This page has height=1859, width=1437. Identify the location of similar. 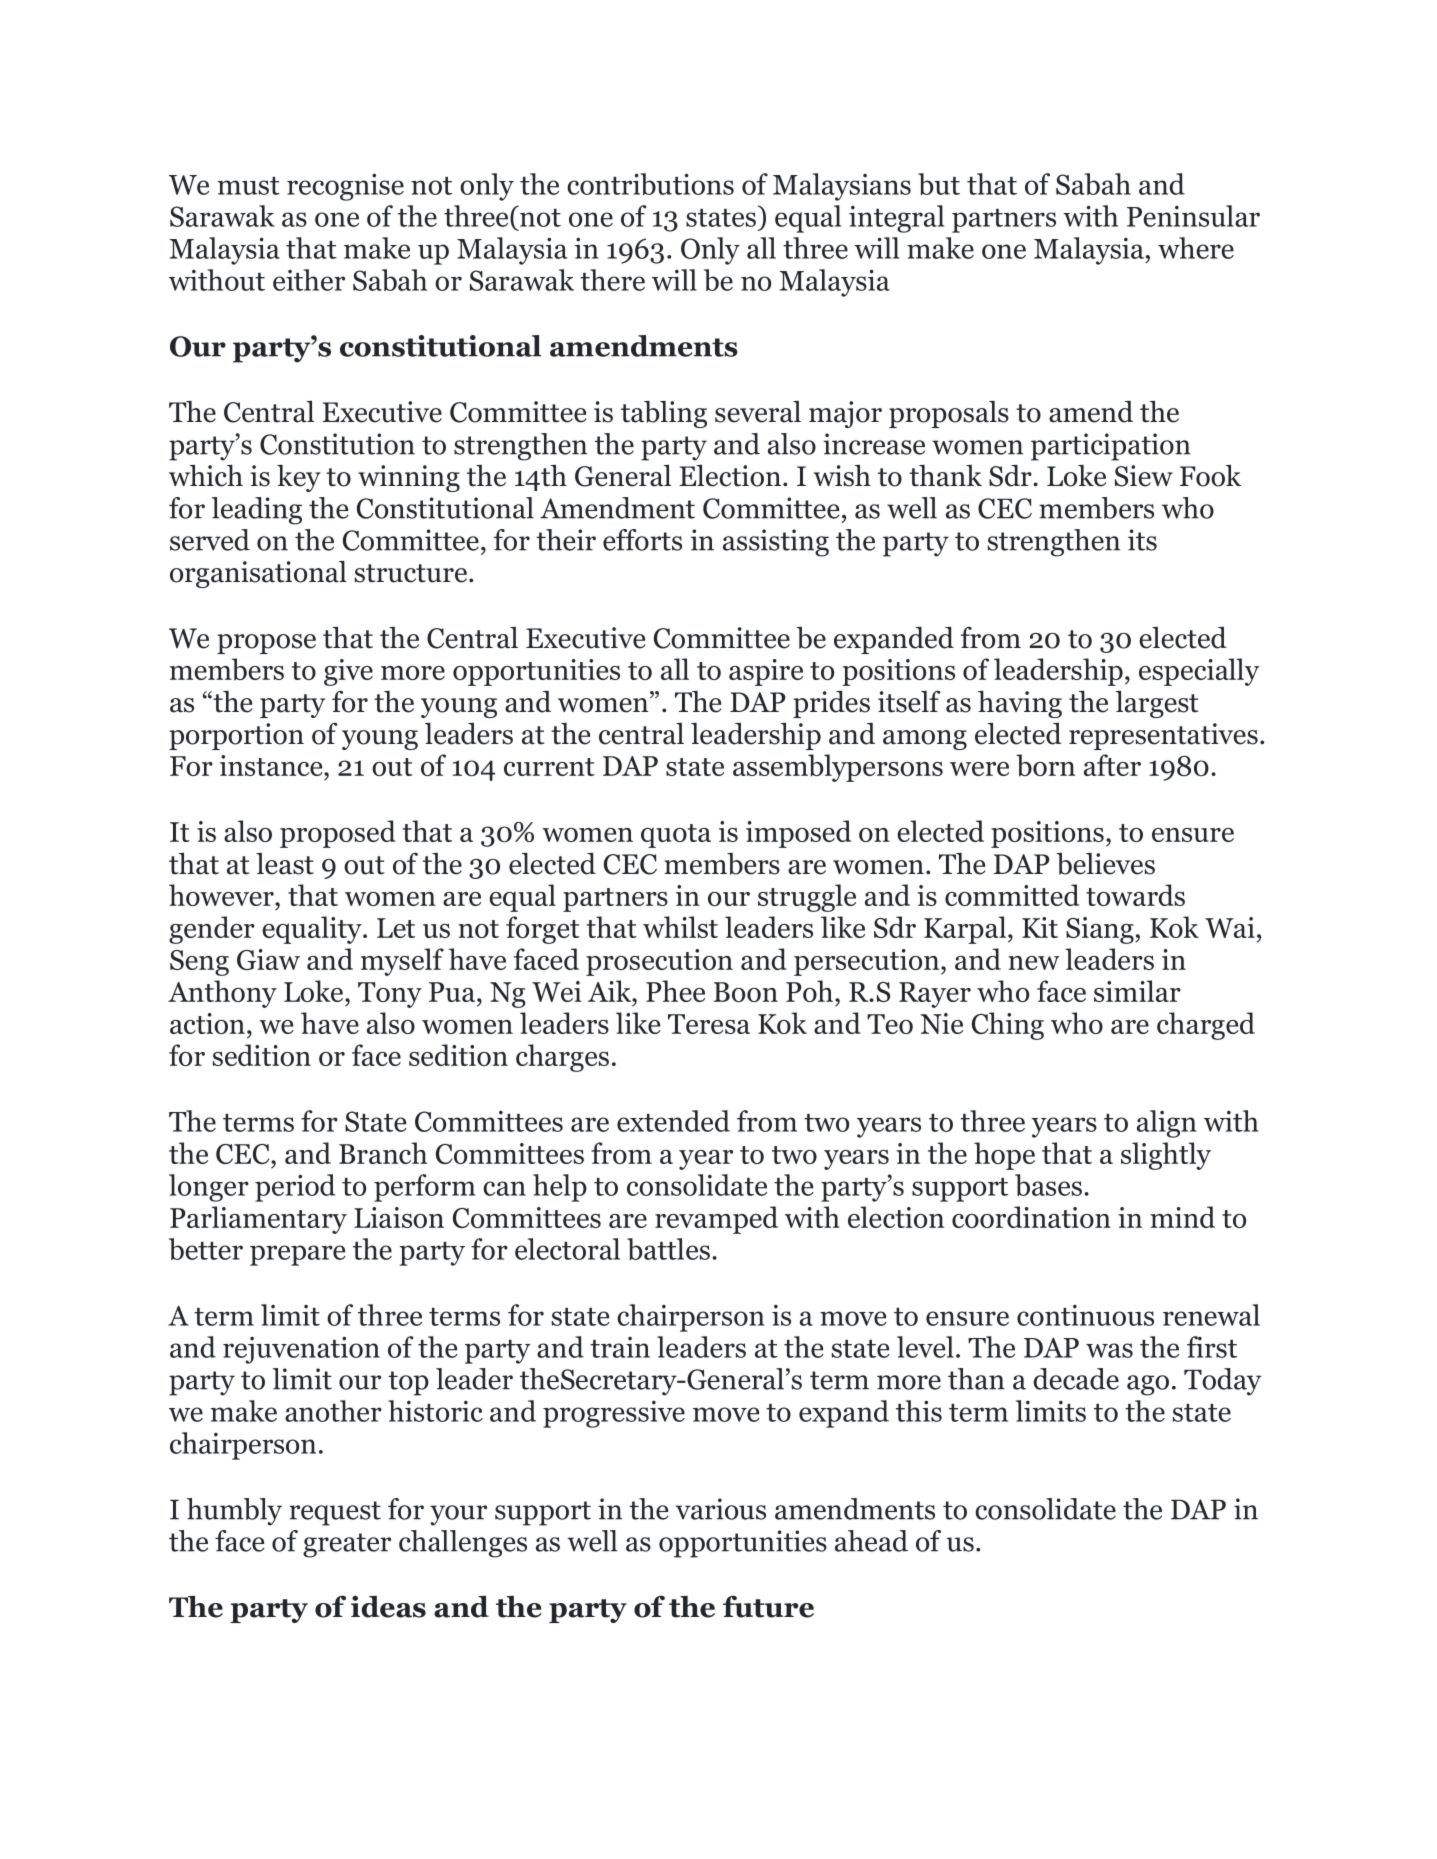
(1137, 991).
